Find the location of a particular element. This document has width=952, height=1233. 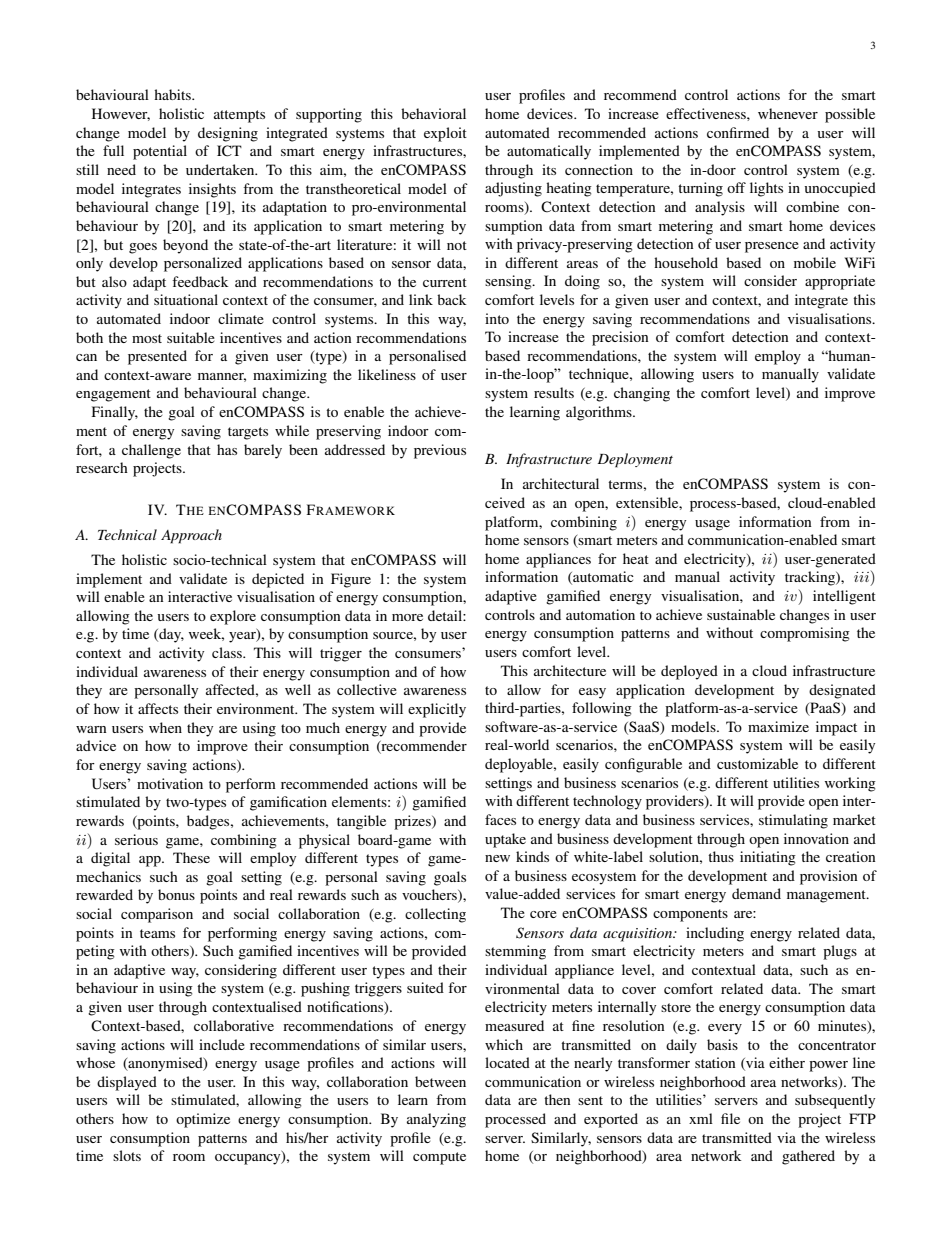

new is located at coordinates (497, 858).
